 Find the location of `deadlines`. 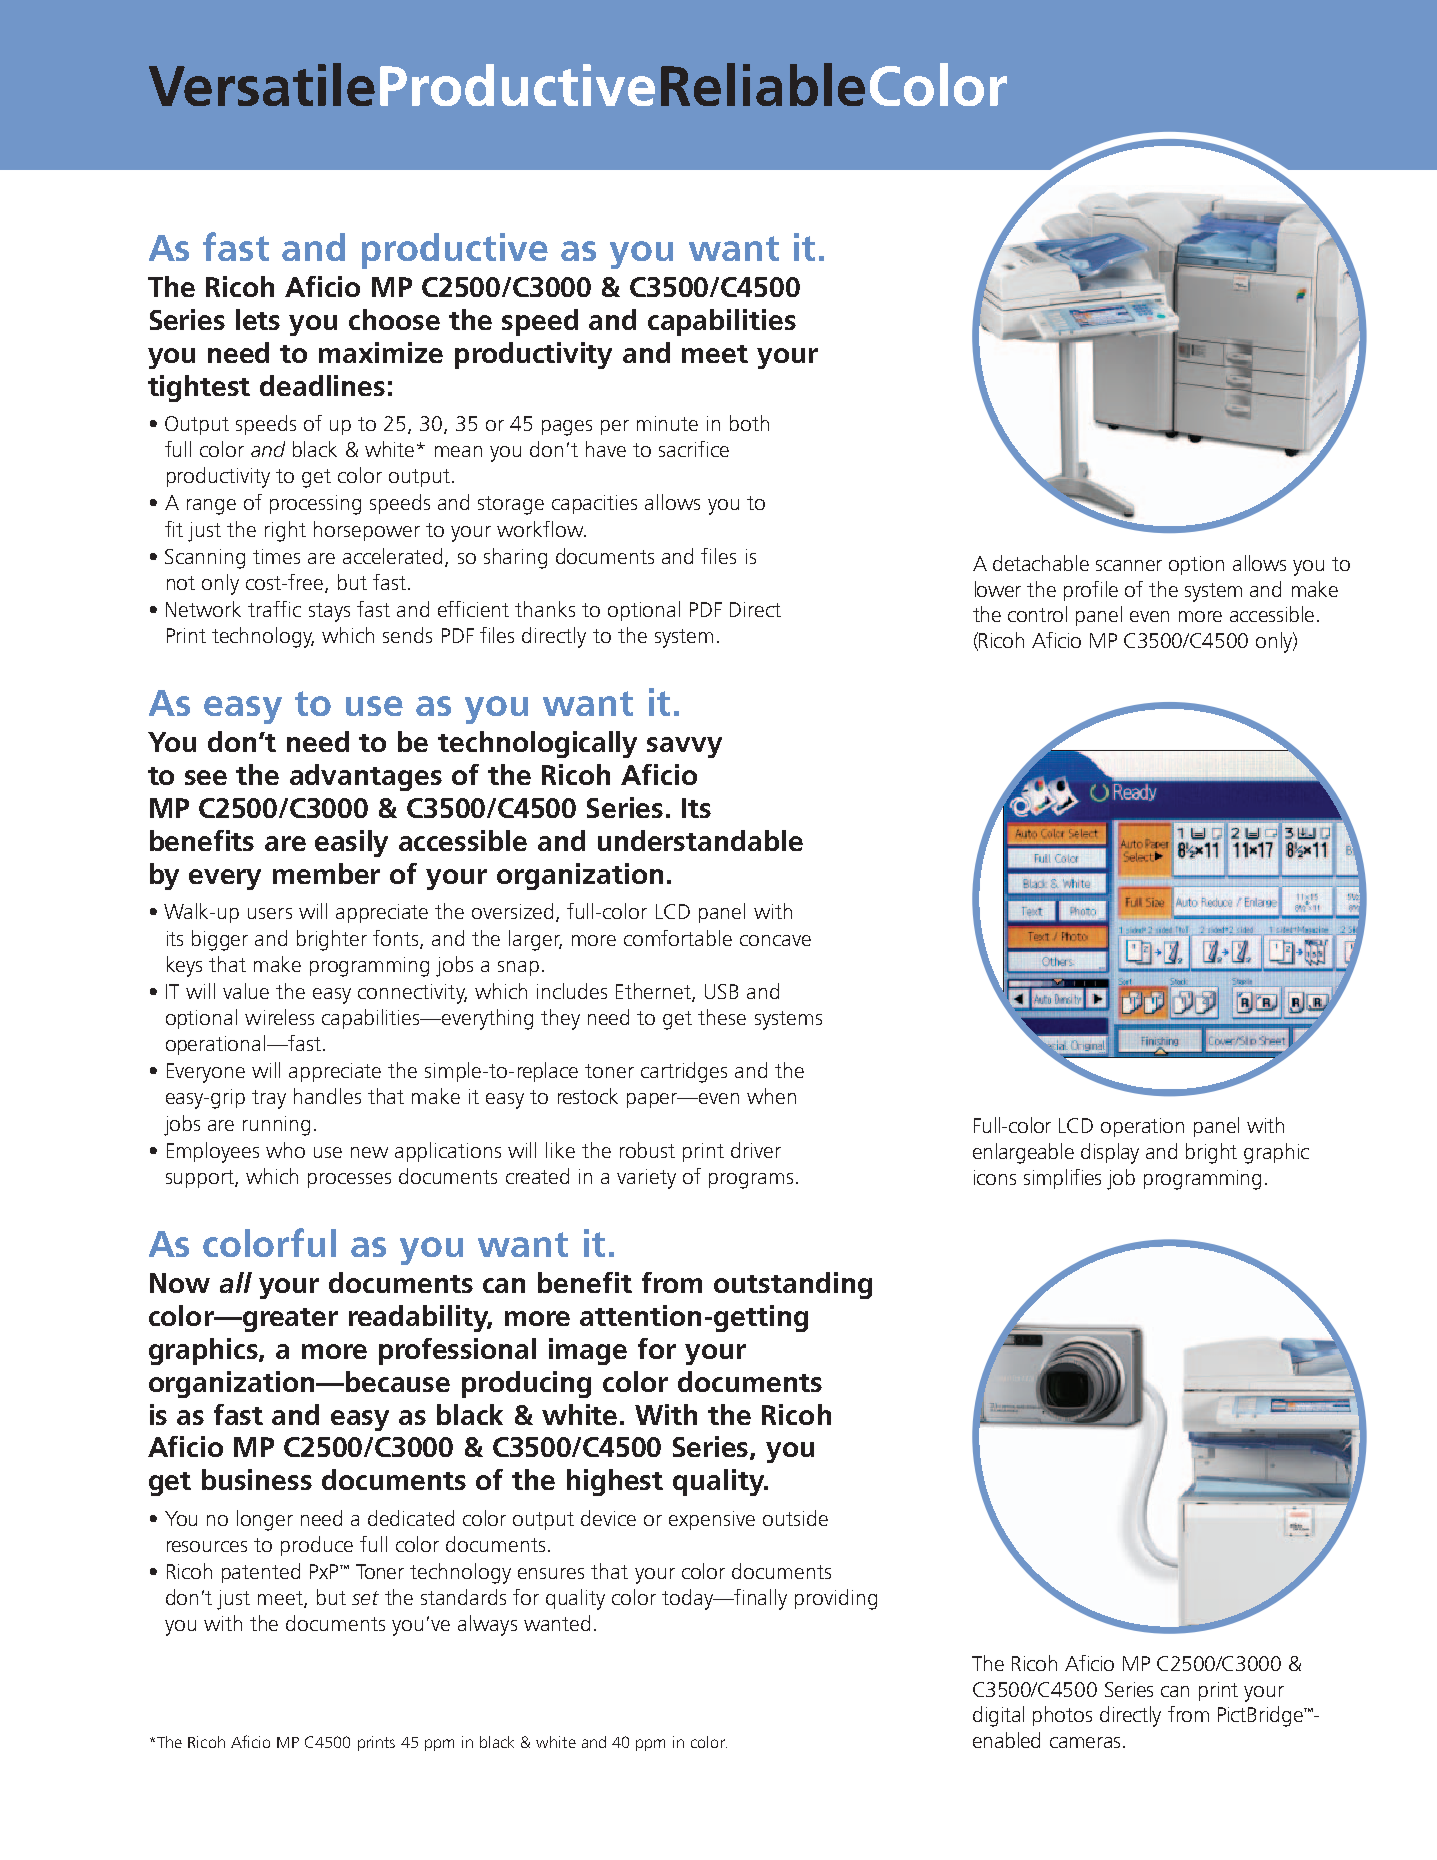

deadlines is located at coordinates (322, 385).
